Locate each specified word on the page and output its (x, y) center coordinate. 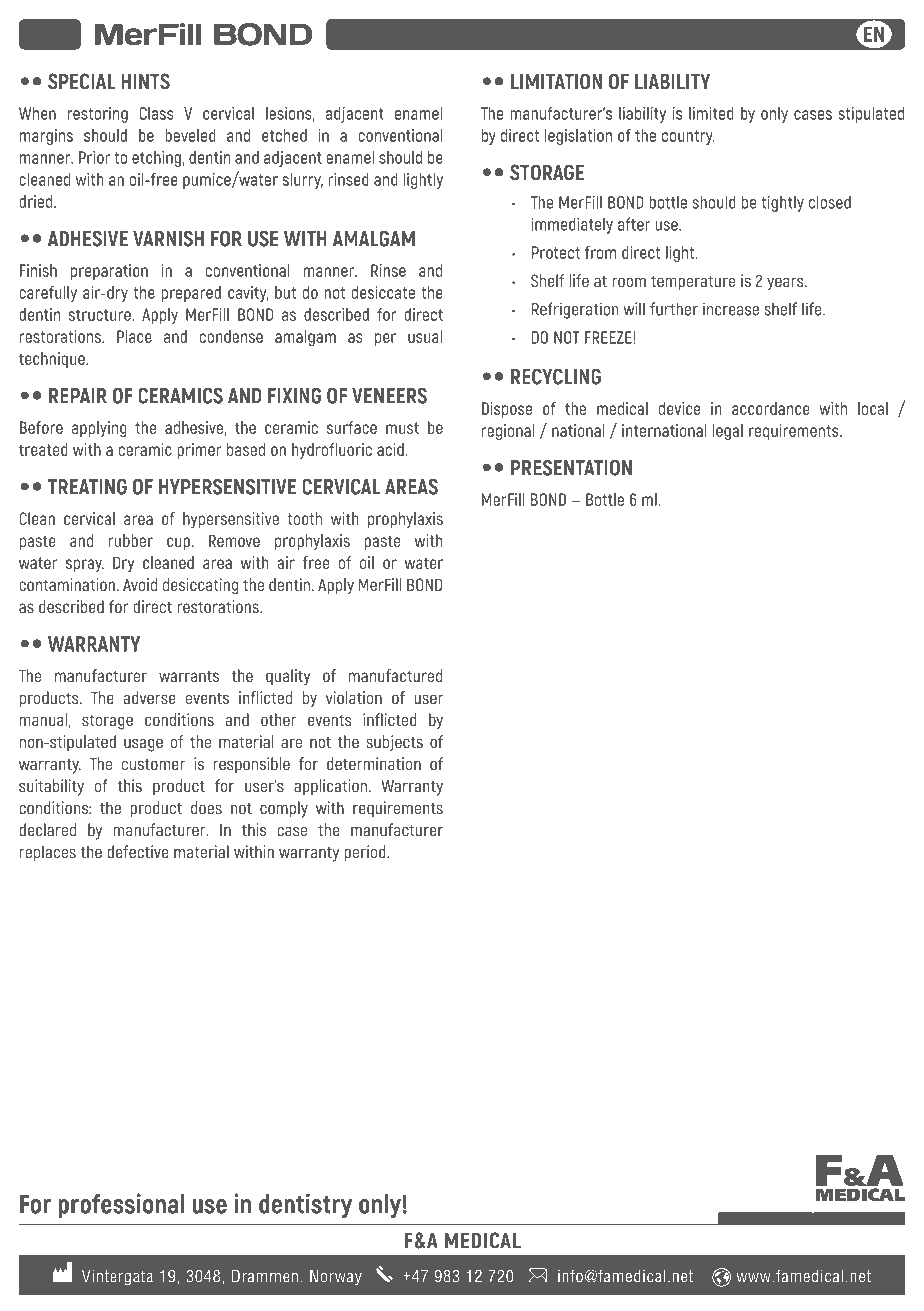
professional (121, 1205)
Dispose (507, 410)
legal (728, 432)
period (366, 853)
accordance (771, 408)
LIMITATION (556, 81)
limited (711, 113)
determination (374, 764)
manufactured (395, 675)
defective (137, 852)
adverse (149, 698)
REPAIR (78, 396)
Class (156, 113)
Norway (336, 1277)
